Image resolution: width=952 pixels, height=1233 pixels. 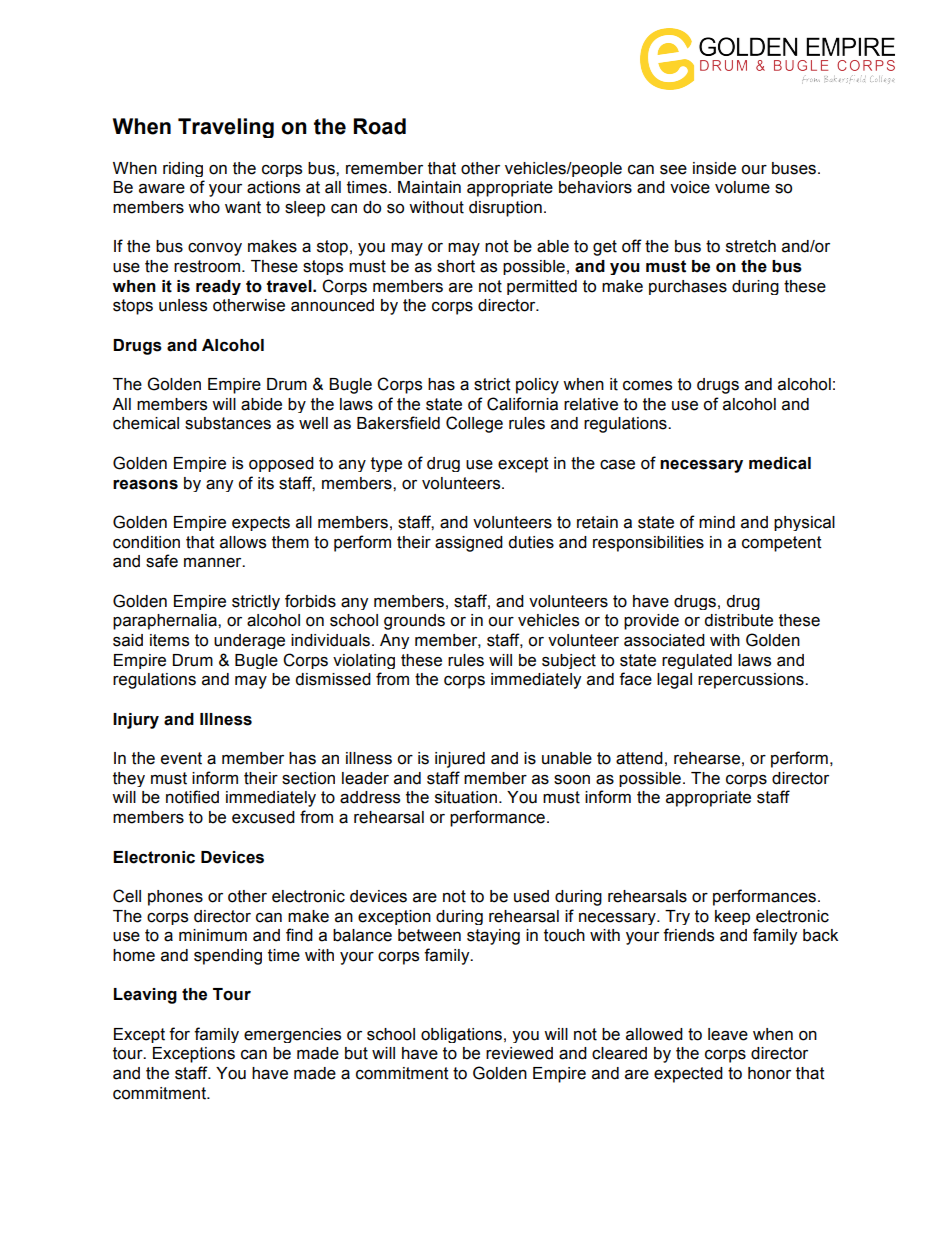 I want to click on event, so click(x=181, y=758).
